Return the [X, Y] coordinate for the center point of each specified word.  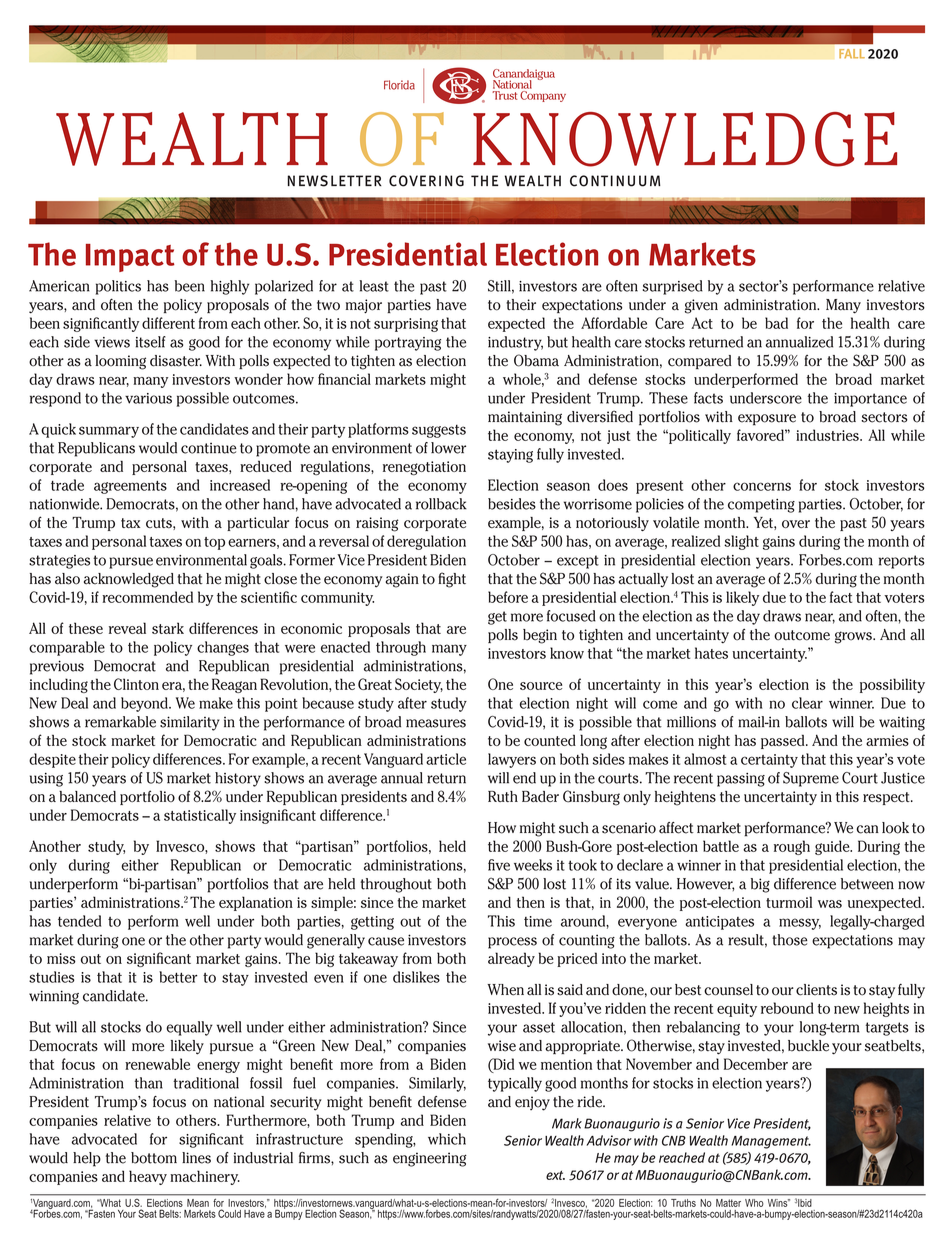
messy [800, 924]
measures [436, 723]
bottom [154, 1158]
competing [761, 506]
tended [79, 921]
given [701, 306]
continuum [615, 181]
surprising [406, 325]
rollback [441, 504]
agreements [130, 487]
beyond [145, 704]
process [512, 943]
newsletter [335, 181]
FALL [852, 54]
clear [807, 703]
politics [118, 287]
